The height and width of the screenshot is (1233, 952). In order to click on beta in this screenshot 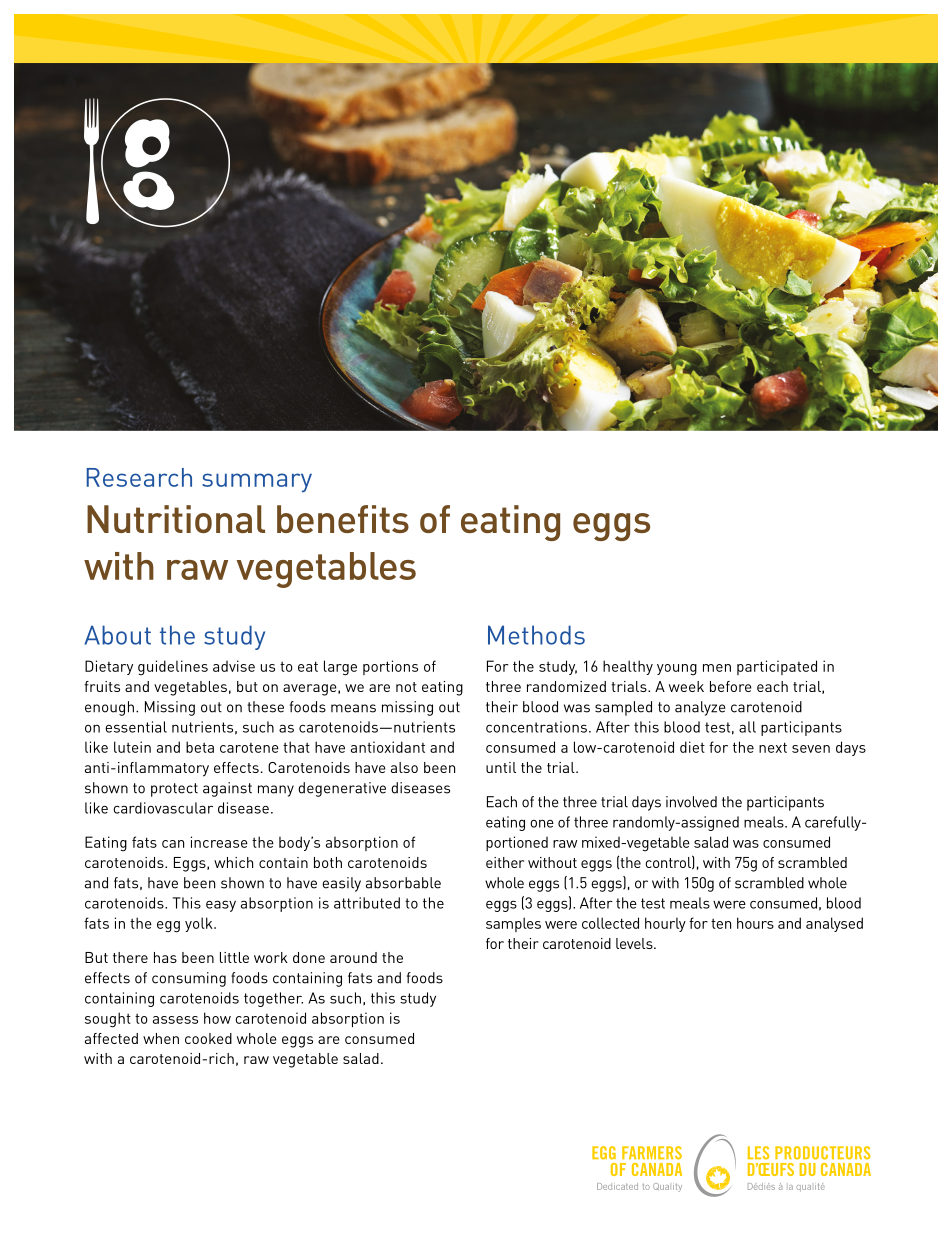, I will do `click(200, 747)`.
